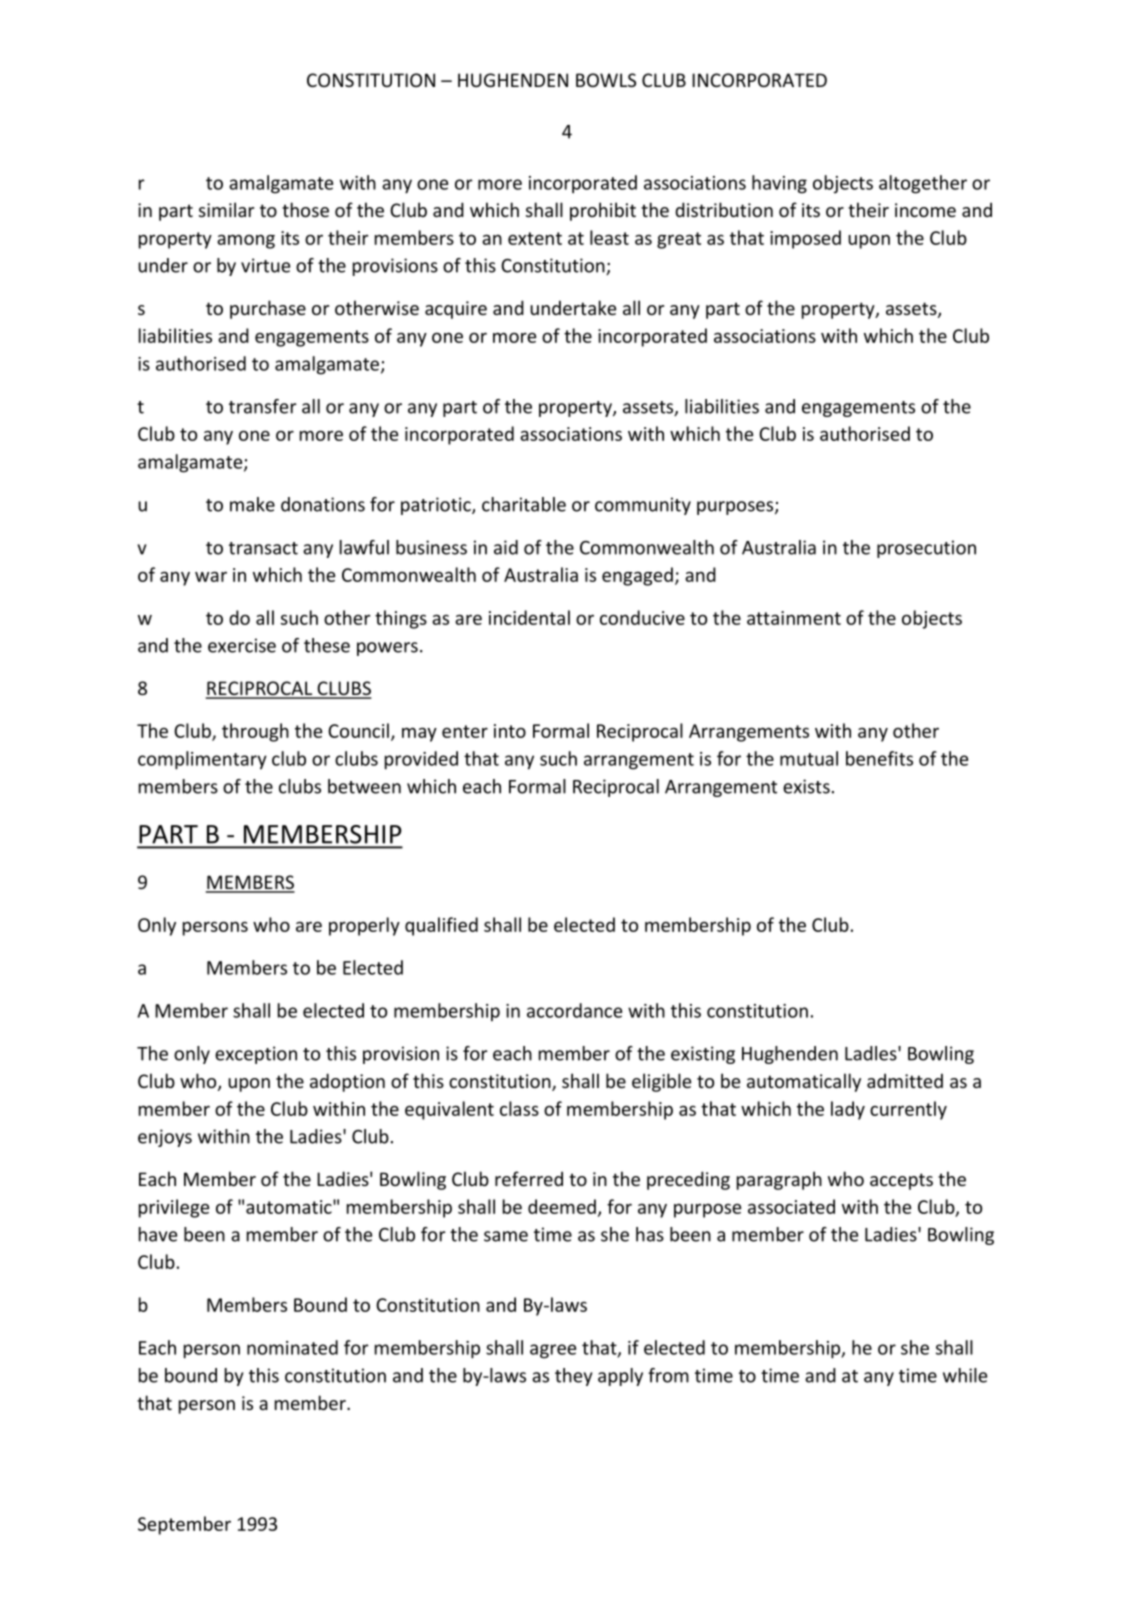 This screenshot has height=1604, width=1134. I want to click on complimentary, so click(202, 760).
